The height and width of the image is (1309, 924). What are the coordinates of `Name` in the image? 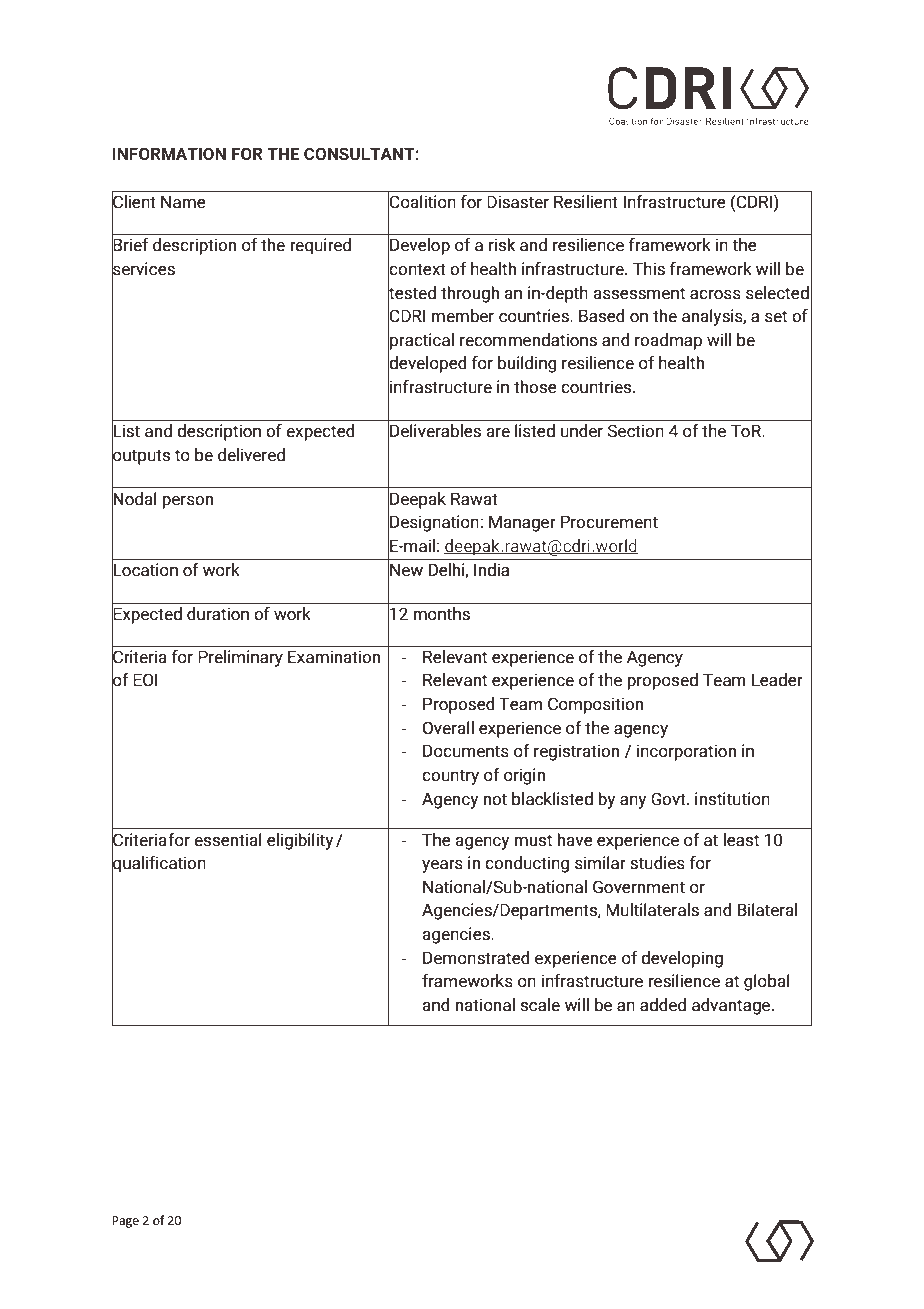 It's located at (183, 202).
